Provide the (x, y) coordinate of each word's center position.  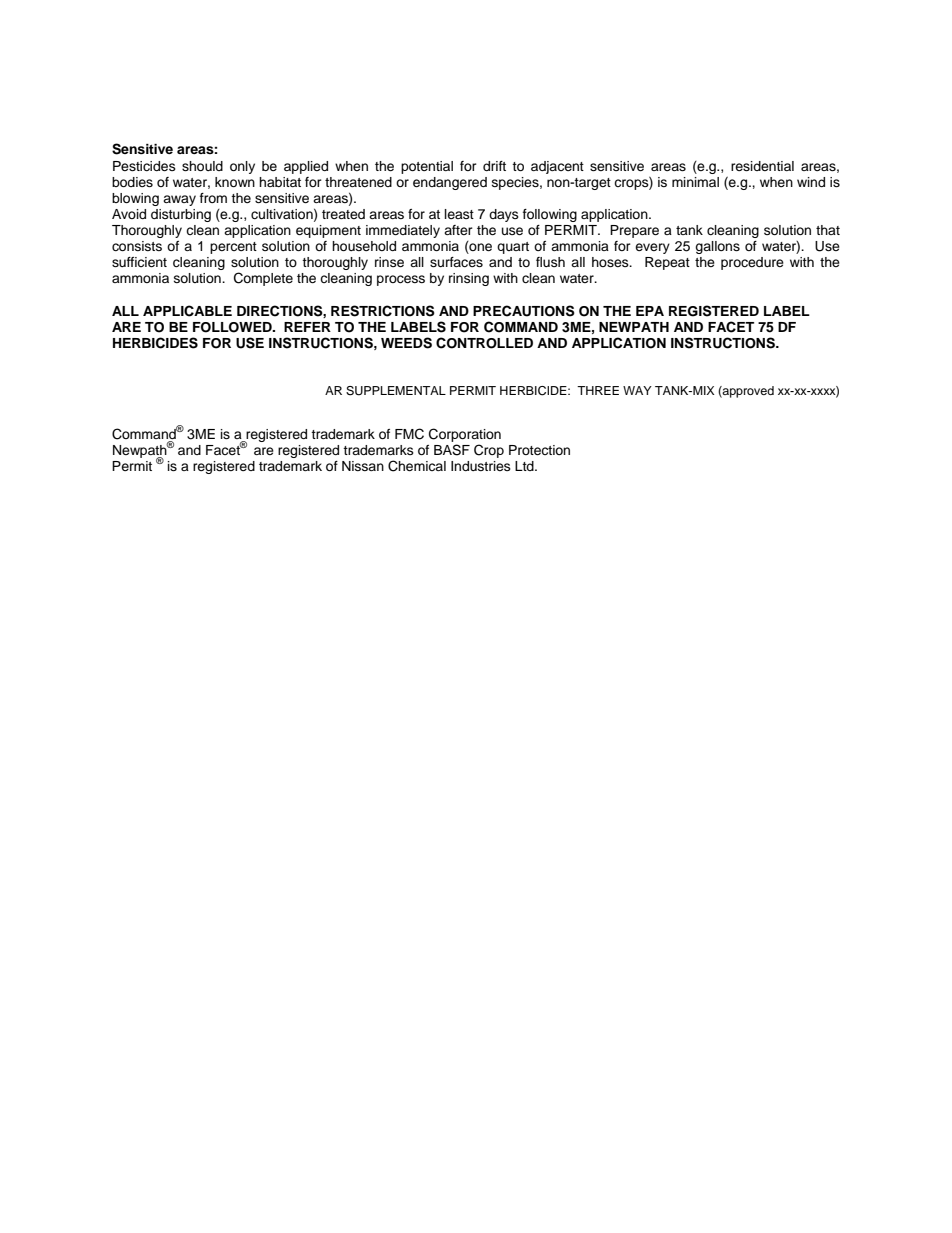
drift (494, 166)
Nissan (363, 466)
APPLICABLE (187, 311)
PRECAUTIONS (524, 311)
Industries (481, 466)
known (235, 182)
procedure (752, 263)
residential (762, 166)
